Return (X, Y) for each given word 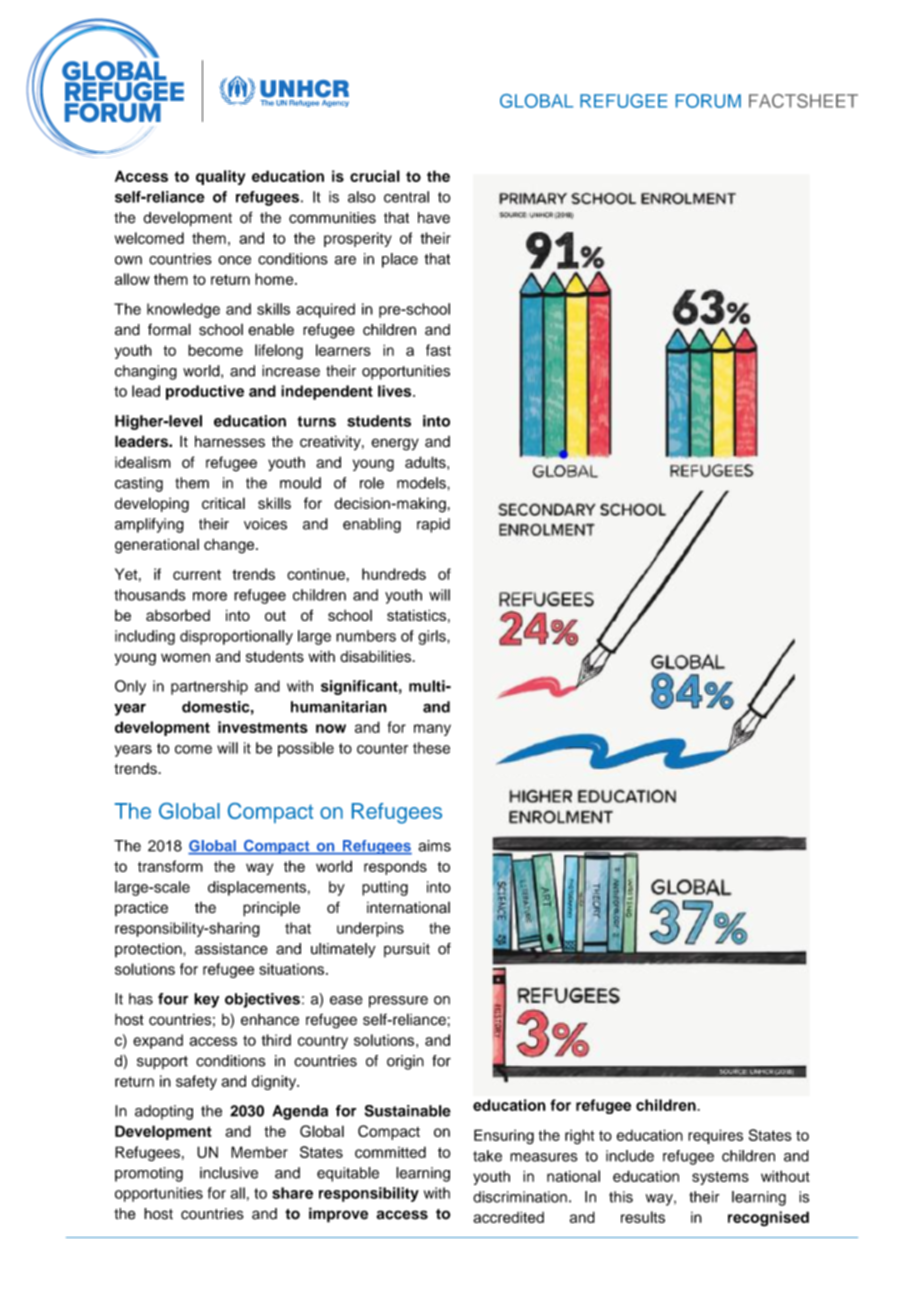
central (406, 197)
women (185, 658)
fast (438, 350)
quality (220, 177)
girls (433, 637)
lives (396, 391)
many (432, 730)
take (487, 1156)
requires (715, 1136)
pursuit (407, 950)
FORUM (708, 101)
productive (205, 392)
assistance (231, 949)
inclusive (229, 1173)
